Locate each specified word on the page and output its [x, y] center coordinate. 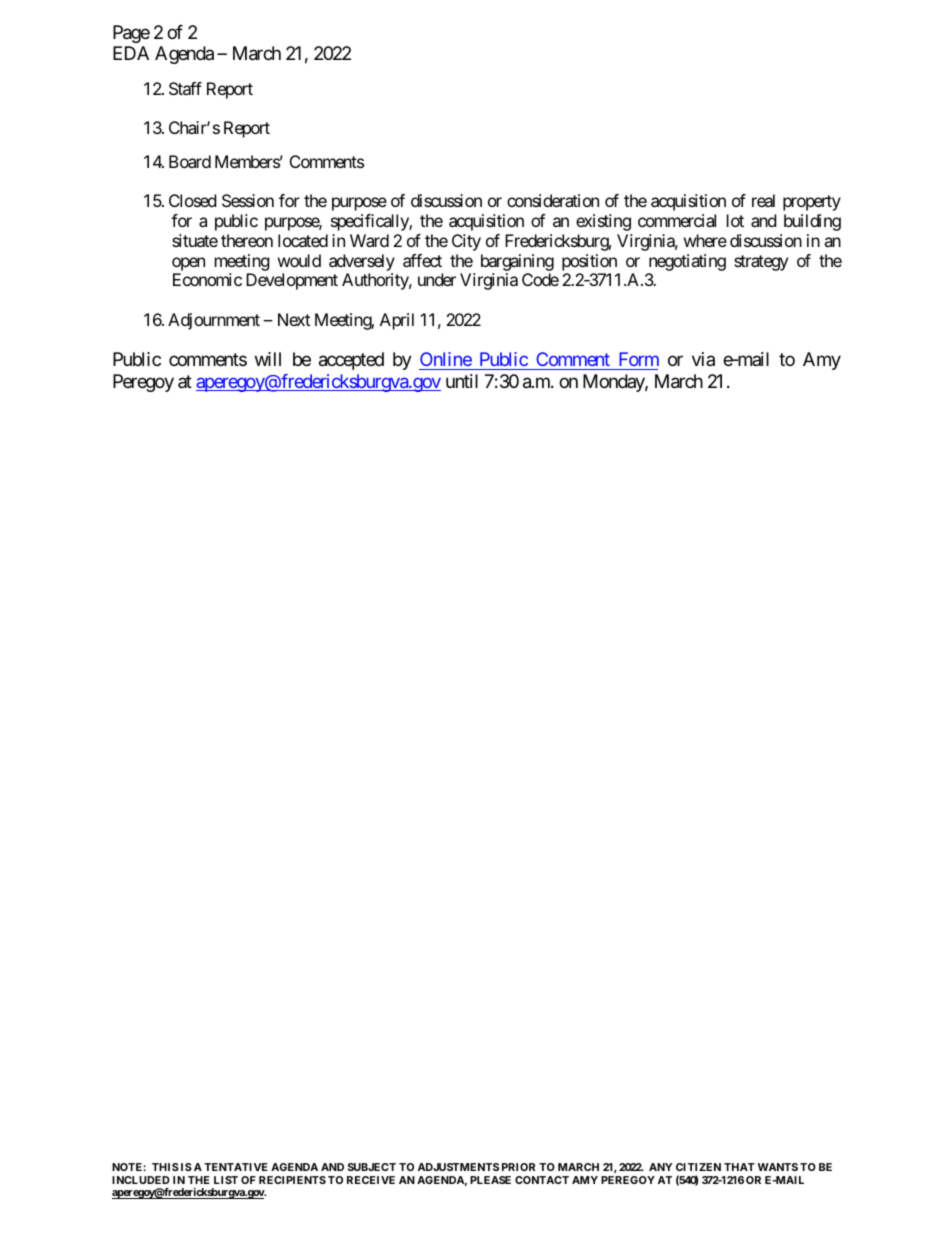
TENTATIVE [236, 1167]
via [703, 359]
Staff [185, 88]
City [466, 242]
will [268, 359]
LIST [226, 1180]
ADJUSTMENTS [458, 1167]
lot [735, 220]
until [462, 381]
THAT [739, 1167]
